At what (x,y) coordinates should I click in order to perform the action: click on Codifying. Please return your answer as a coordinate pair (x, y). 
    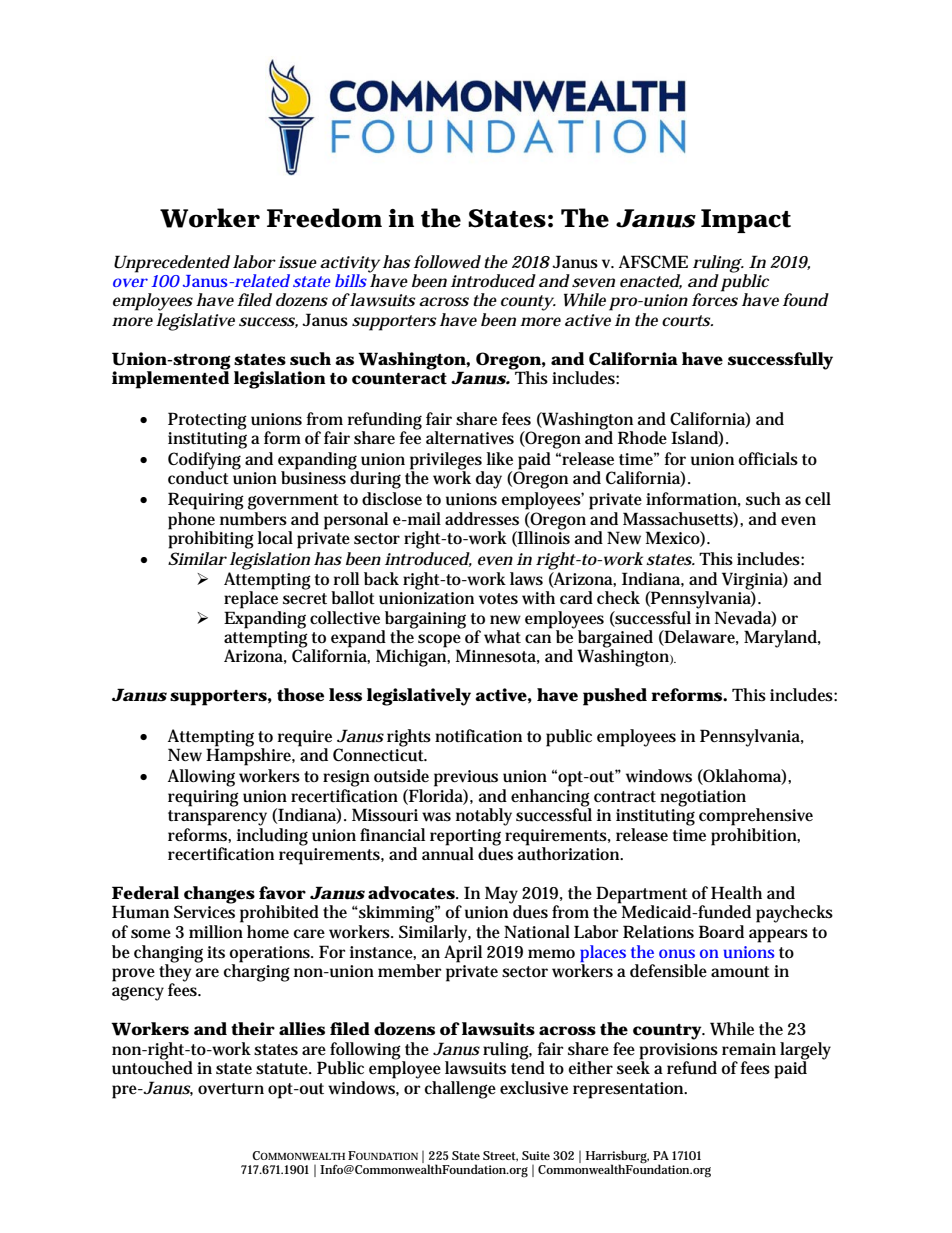
    Looking at the image, I should click on (204, 462).
